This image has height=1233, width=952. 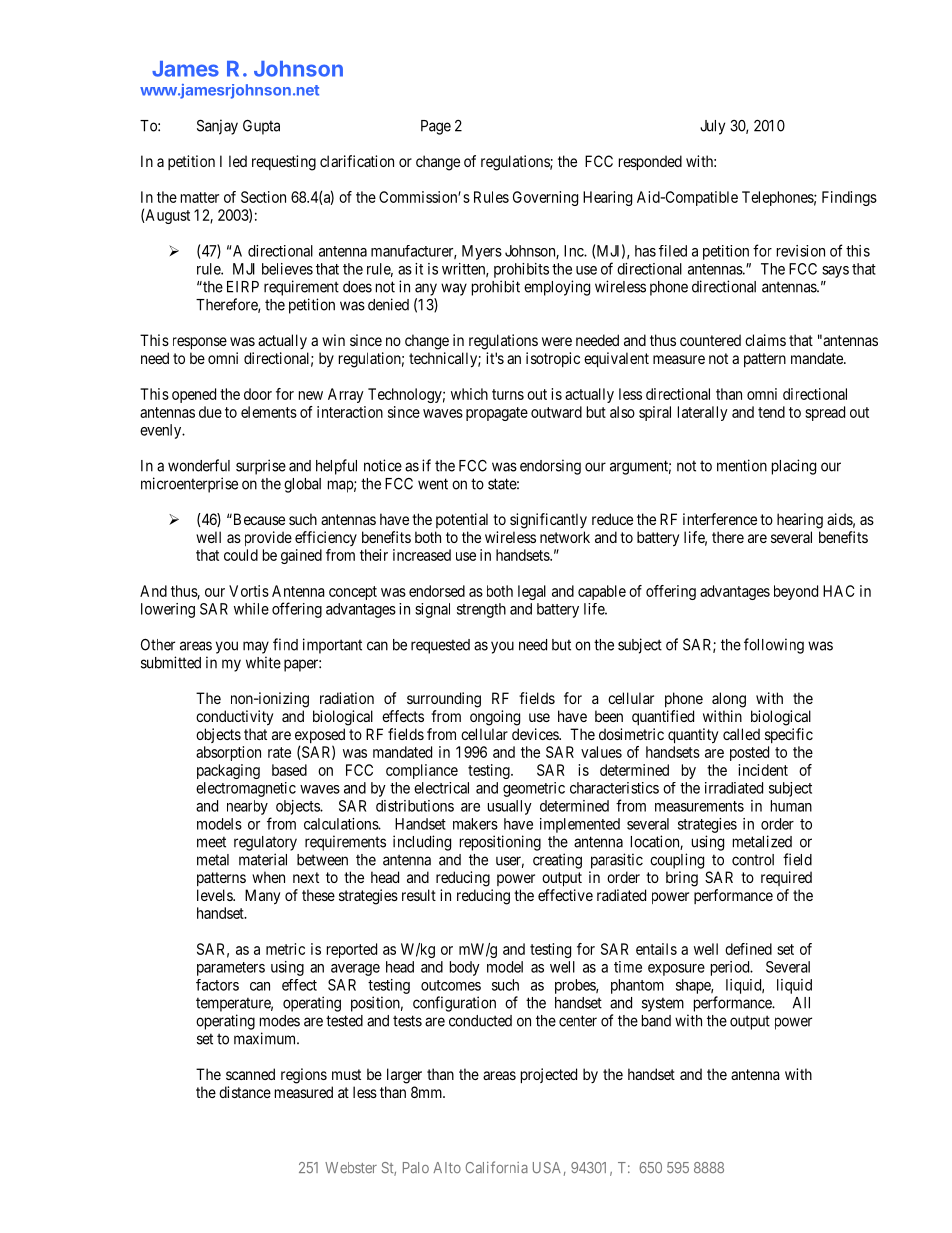 I want to click on California, so click(x=496, y=1167).
